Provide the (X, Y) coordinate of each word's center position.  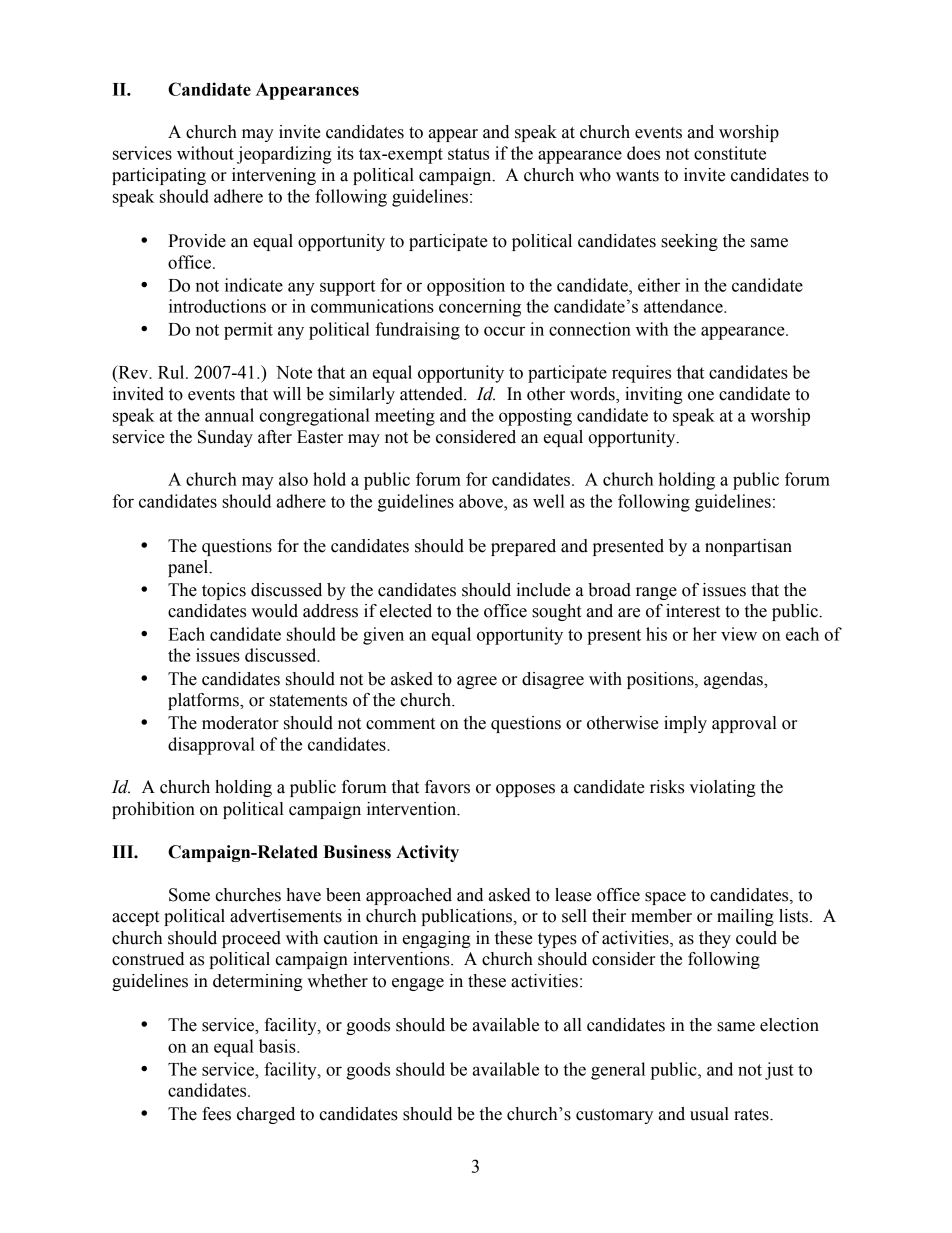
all (573, 1025)
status (468, 154)
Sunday (225, 438)
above (482, 501)
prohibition (153, 810)
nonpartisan (748, 547)
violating (722, 788)
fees (216, 1114)
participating (159, 176)
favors (447, 787)
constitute (730, 153)
